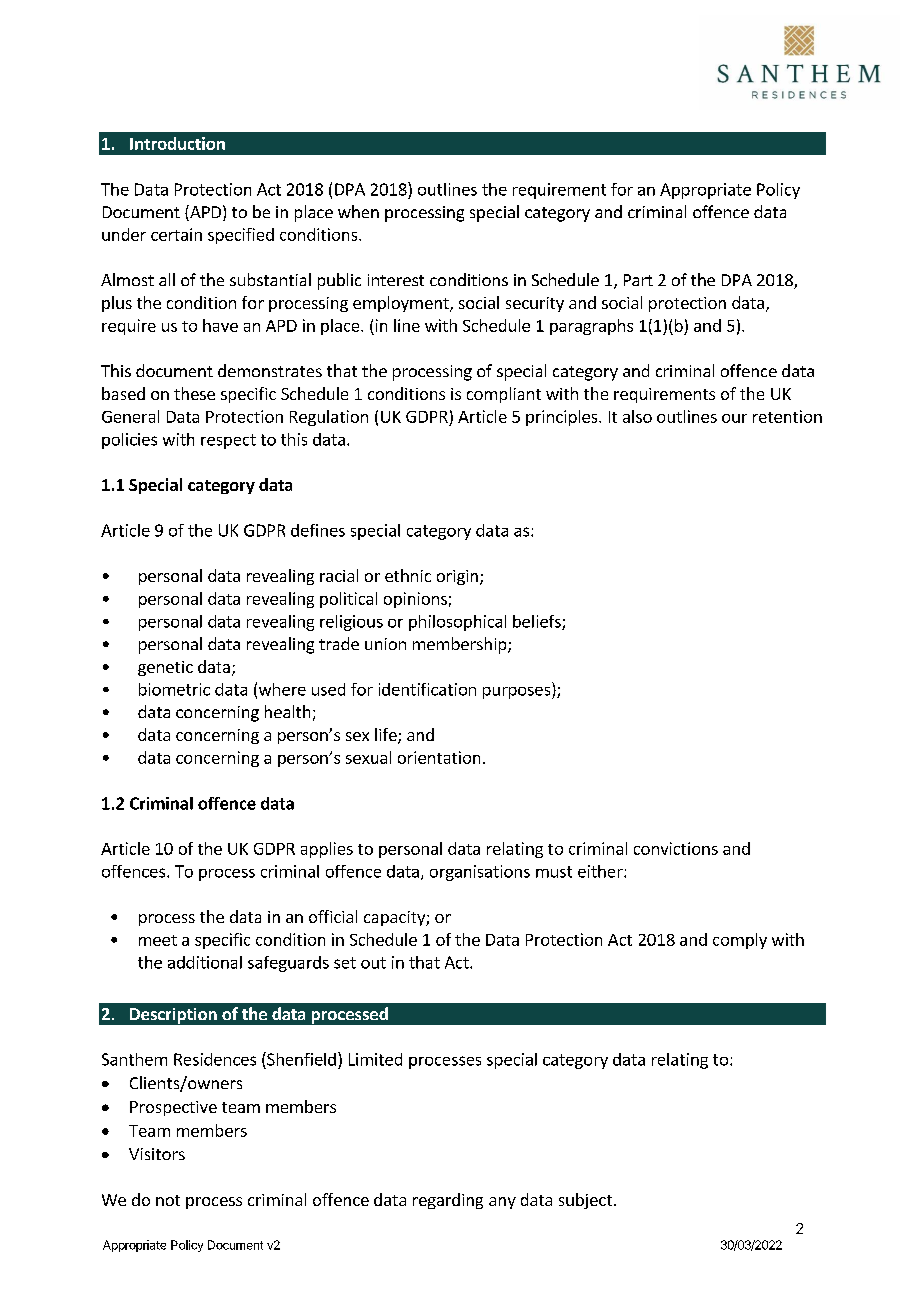  Describe the element at coordinates (538, 622) in the screenshot. I see `beliefs` at that location.
